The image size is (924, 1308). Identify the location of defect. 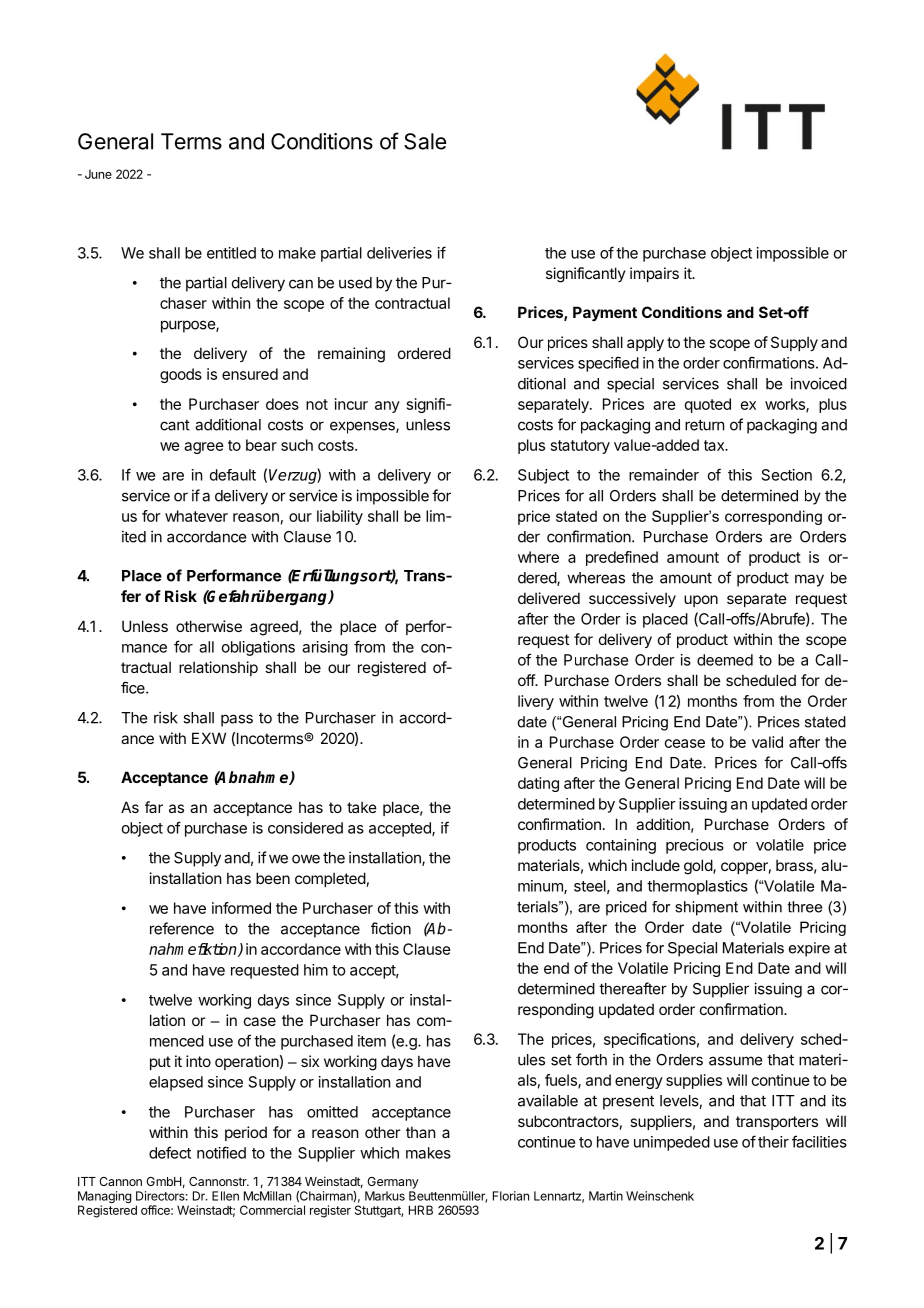
(170, 1152).
